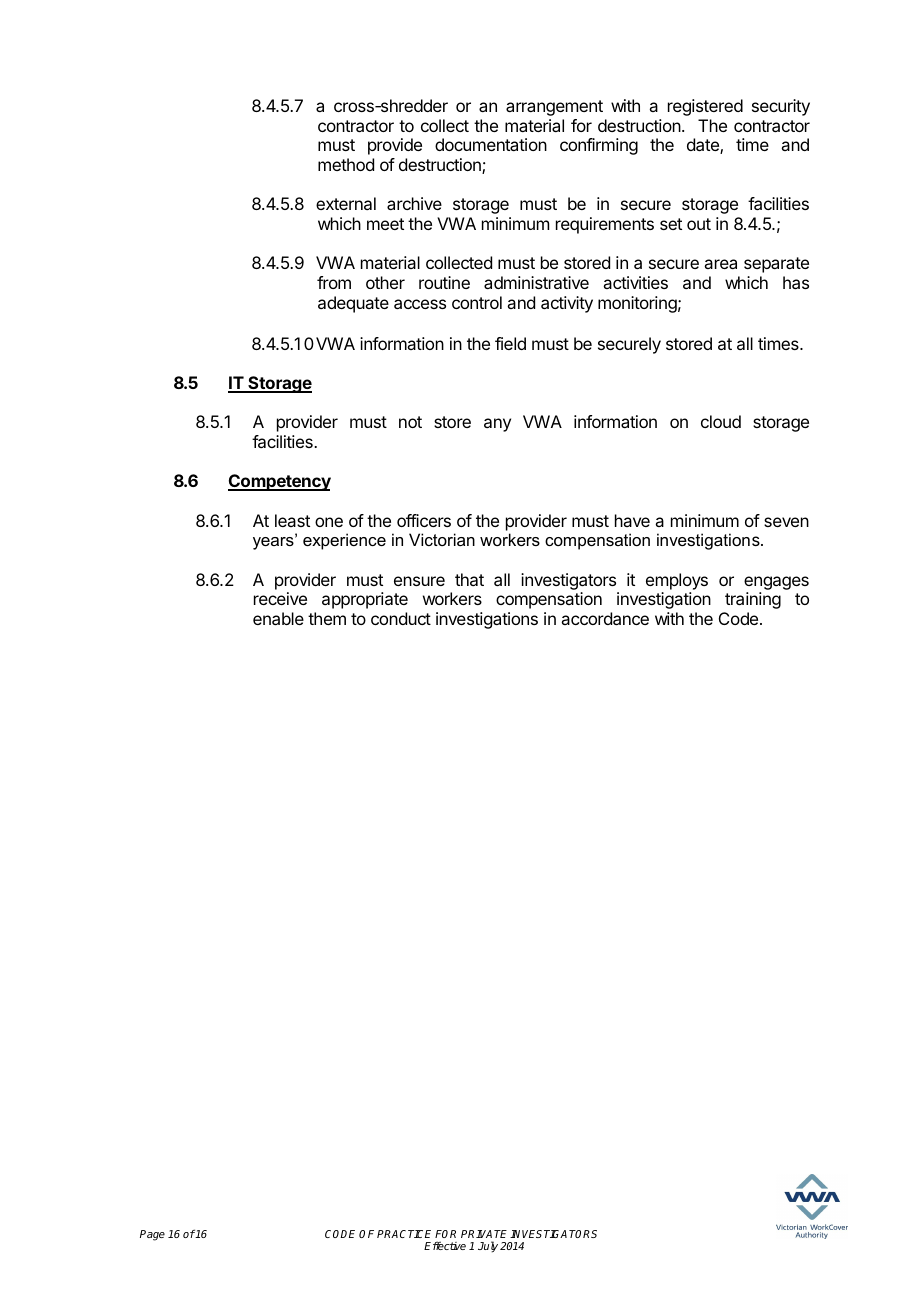 The height and width of the screenshot is (1308, 924). Describe the element at coordinates (346, 164) in the screenshot. I see `method` at that location.
